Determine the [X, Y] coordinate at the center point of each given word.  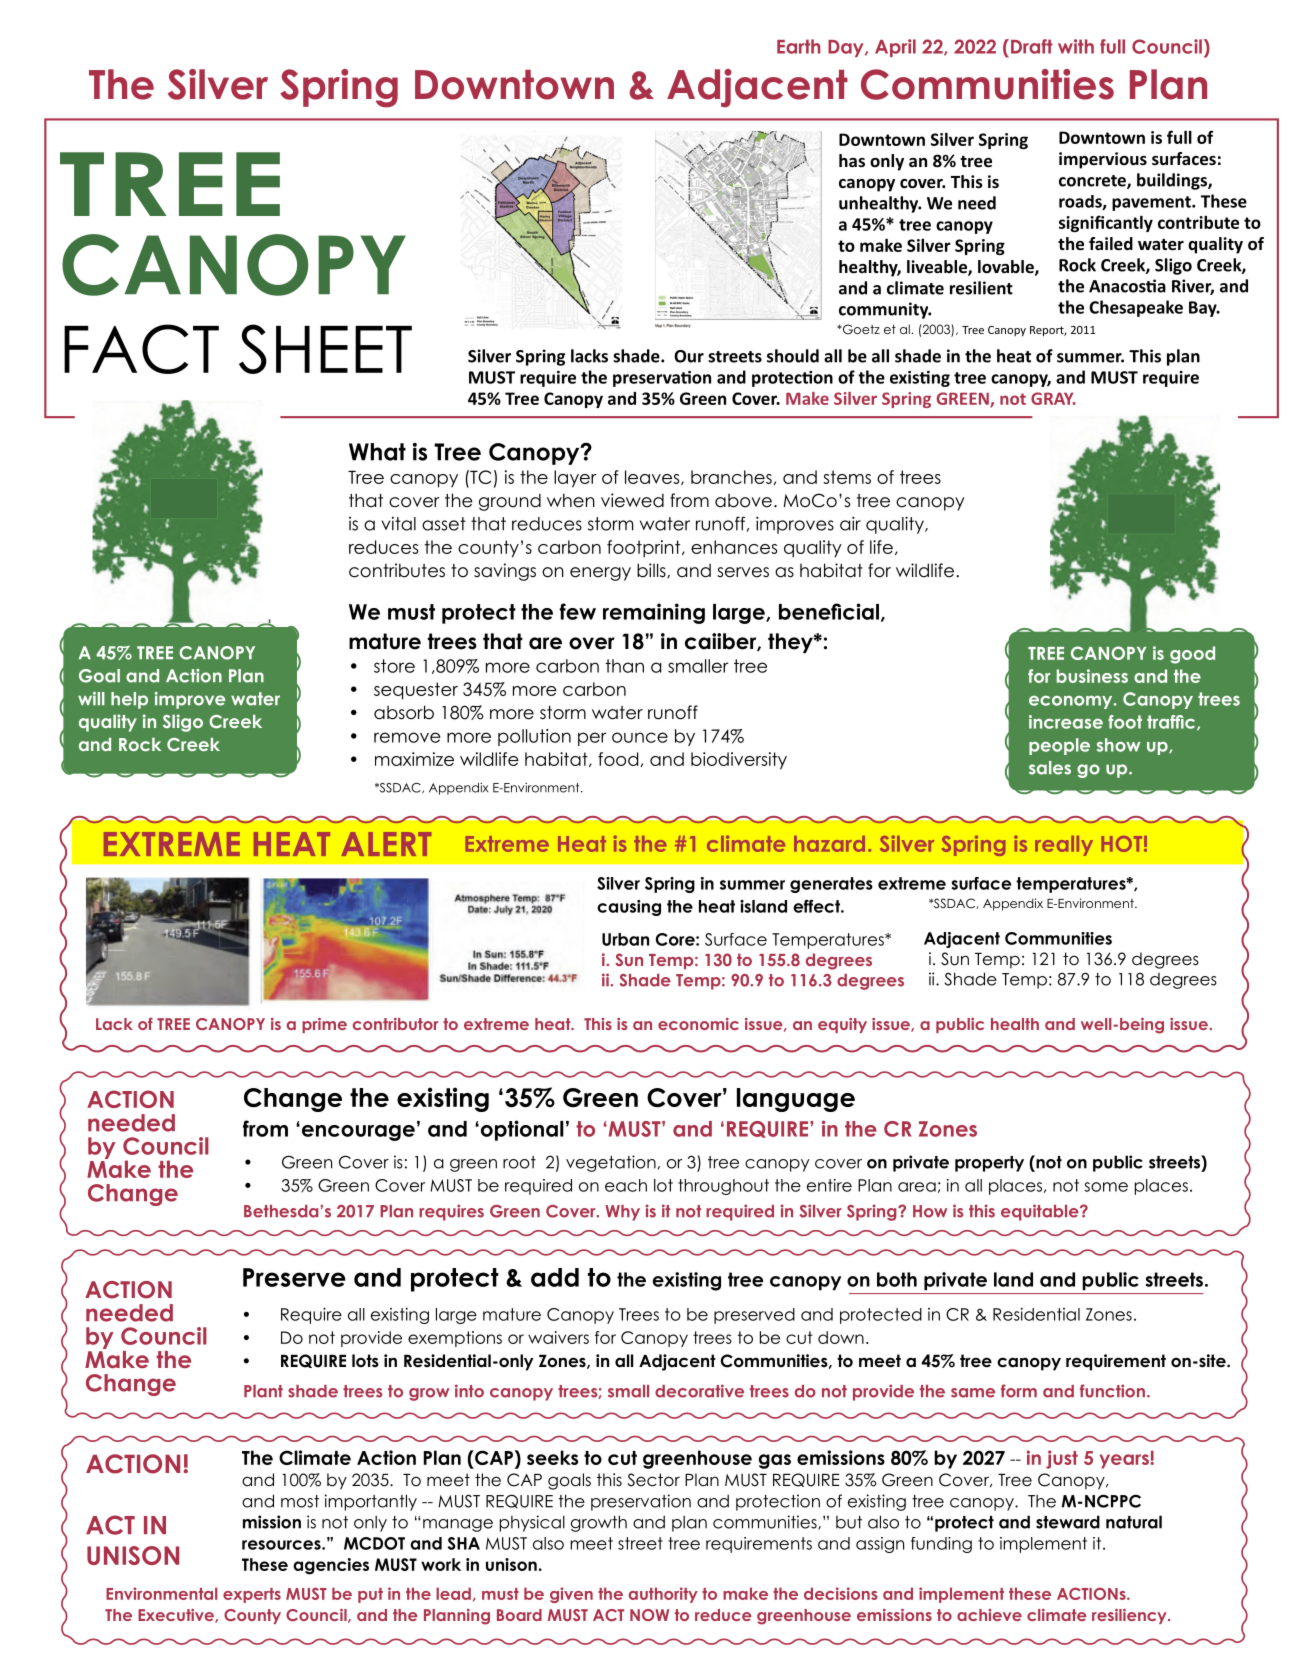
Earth [798, 46]
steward [1068, 1522]
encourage [357, 1132]
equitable [1041, 1212]
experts [252, 1595]
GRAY [1053, 398]
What [377, 452]
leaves [653, 477]
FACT [141, 349]
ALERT [386, 844]
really [1064, 846]
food [619, 759]
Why [622, 1213]
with [1076, 46]
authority [663, 1595]
